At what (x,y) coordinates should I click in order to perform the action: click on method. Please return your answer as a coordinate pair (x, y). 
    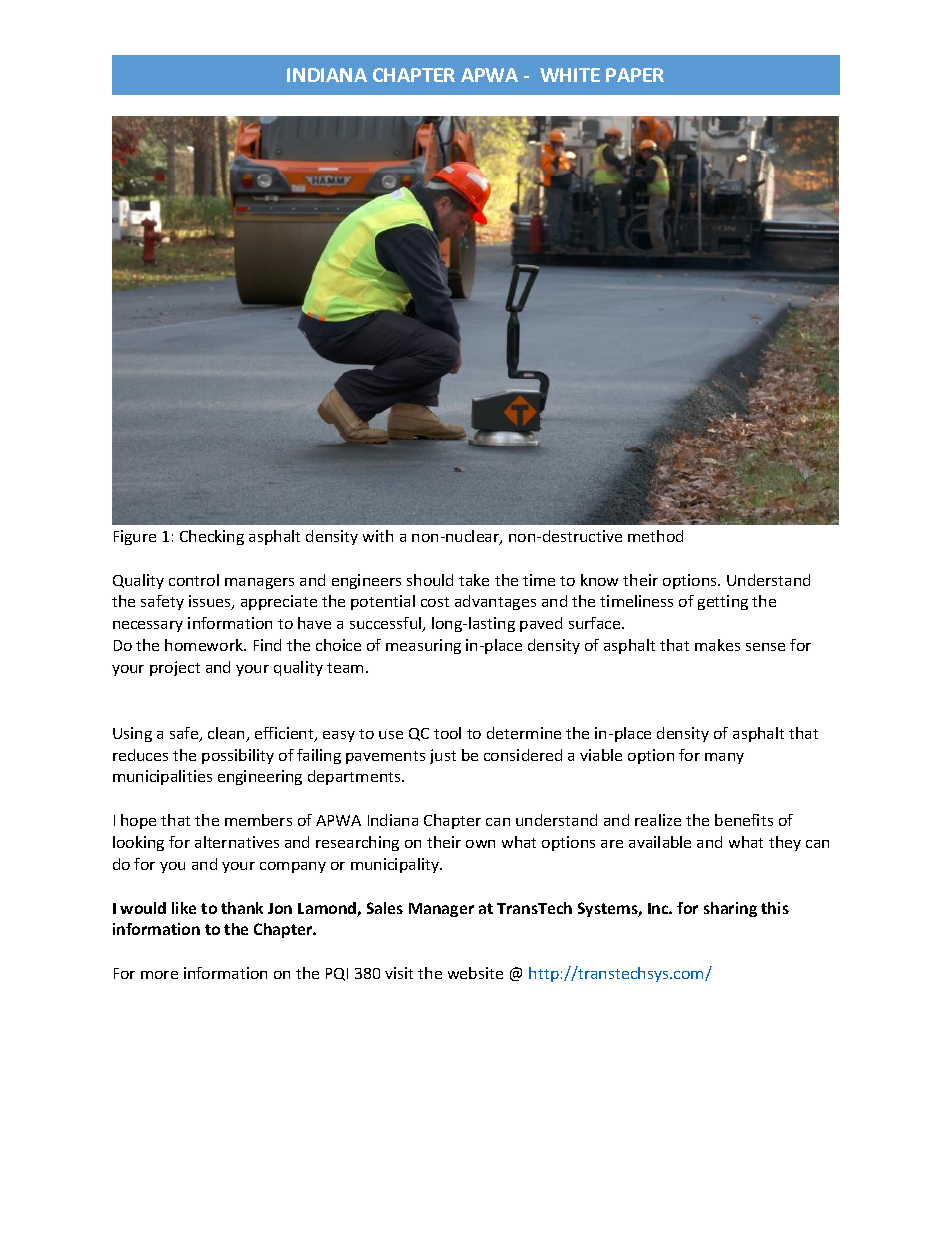
    Looking at the image, I should click on (655, 536).
